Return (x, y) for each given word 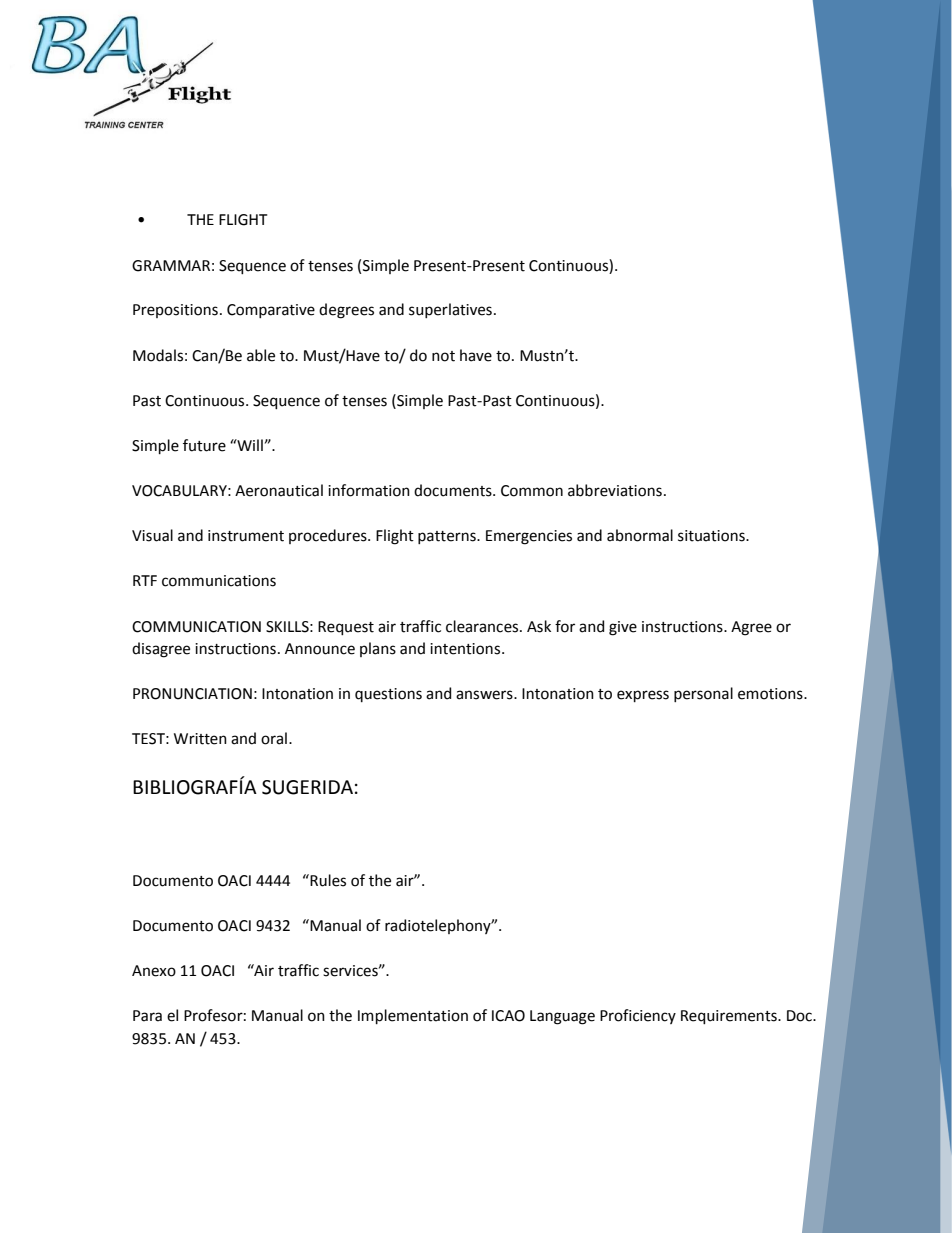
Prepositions (175, 311)
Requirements (730, 1017)
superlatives (450, 310)
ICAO (508, 1016)
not (443, 356)
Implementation (413, 1016)
